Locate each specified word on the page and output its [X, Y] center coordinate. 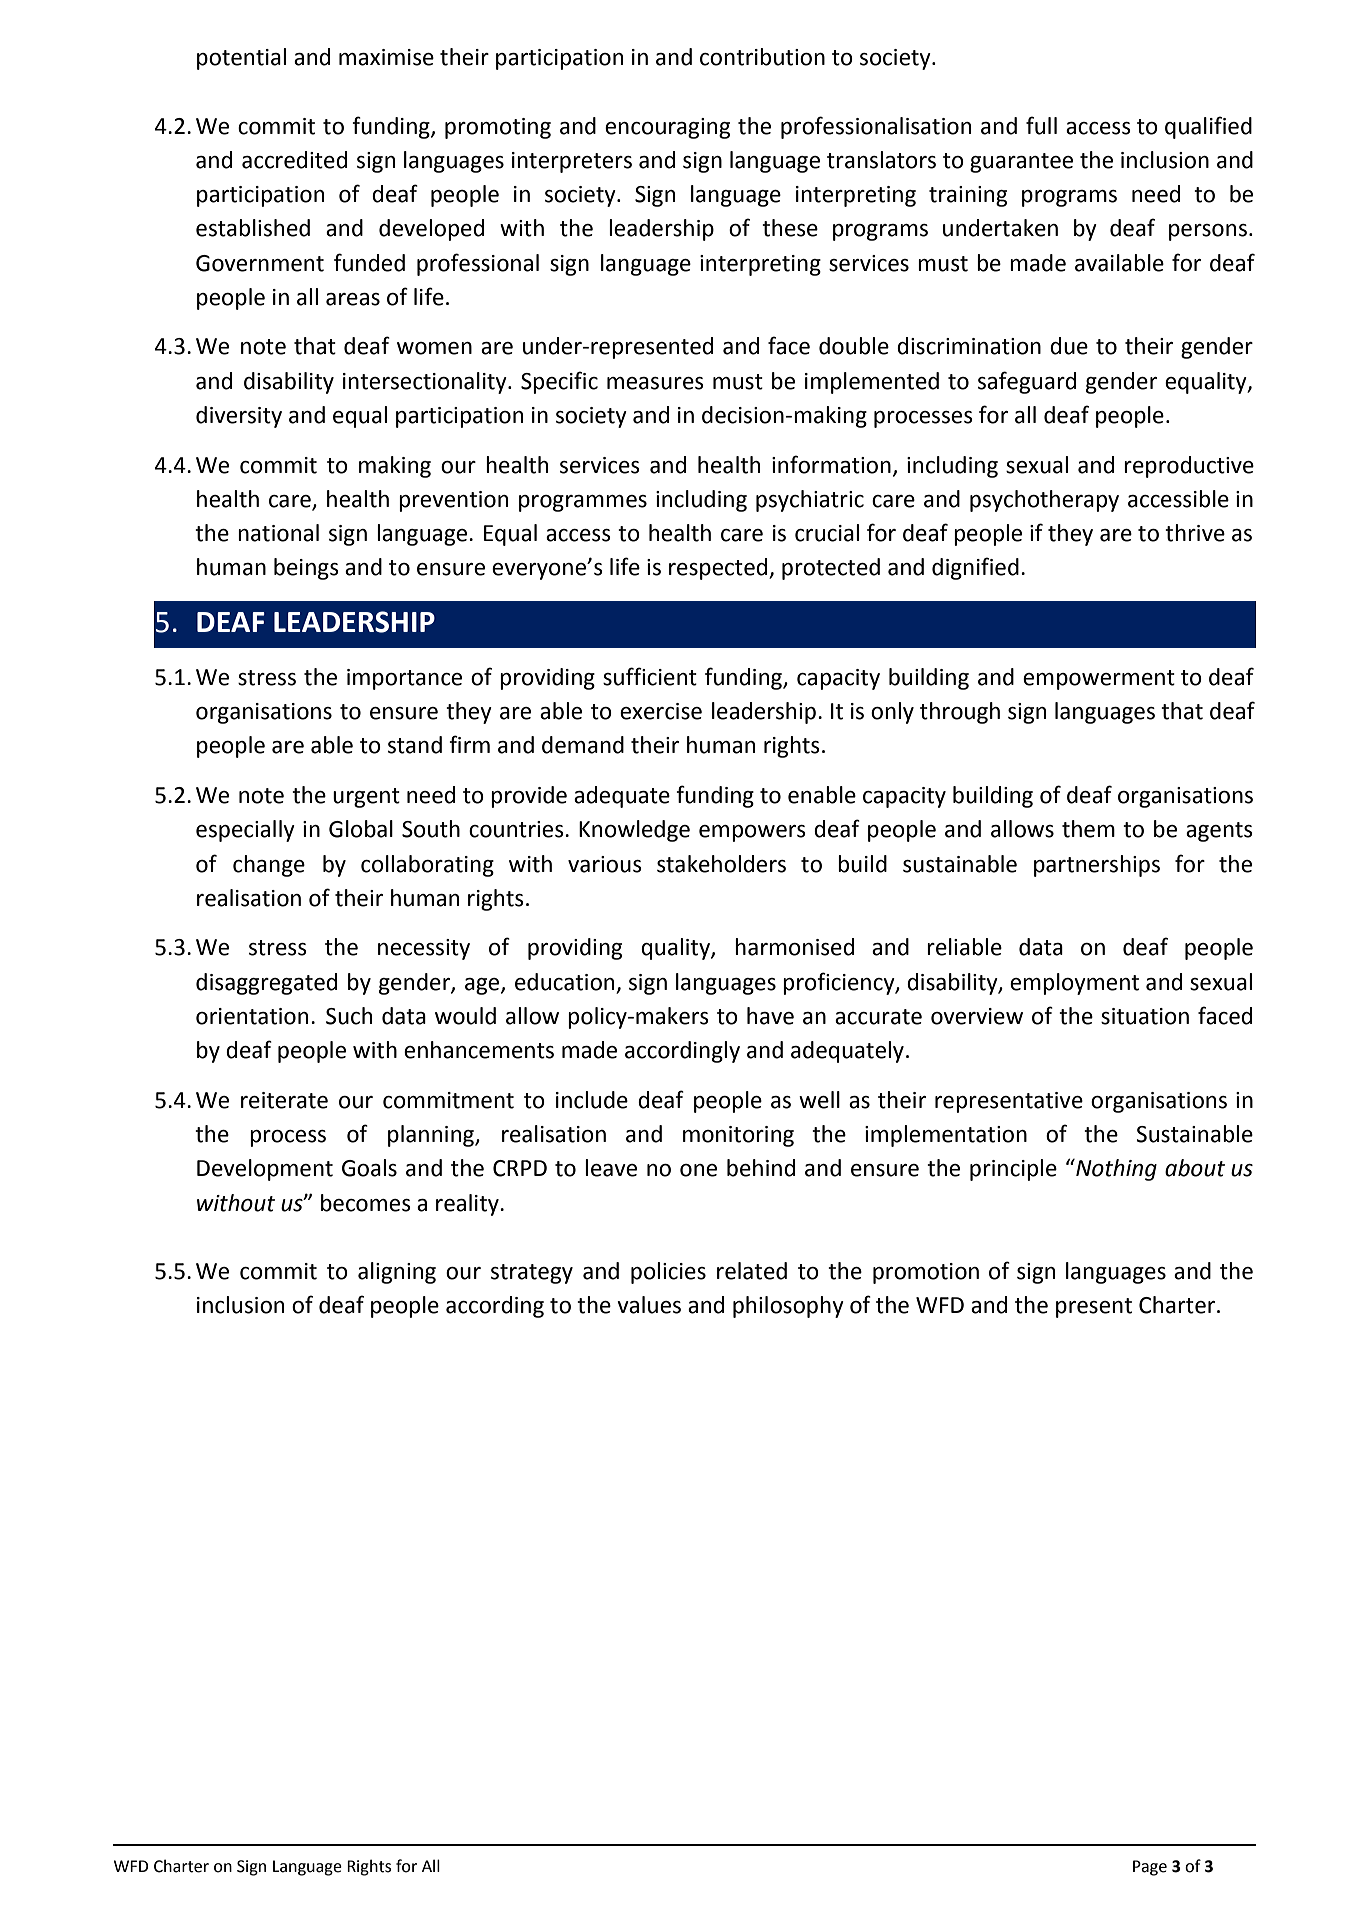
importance [404, 679]
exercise [661, 711]
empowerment [1099, 680]
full [1041, 125]
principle [1013, 1170]
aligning [397, 1273]
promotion [926, 1273]
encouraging [667, 128]
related [752, 1271]
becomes [366, 1203]
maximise [386, 57]
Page [1150, 1868]
